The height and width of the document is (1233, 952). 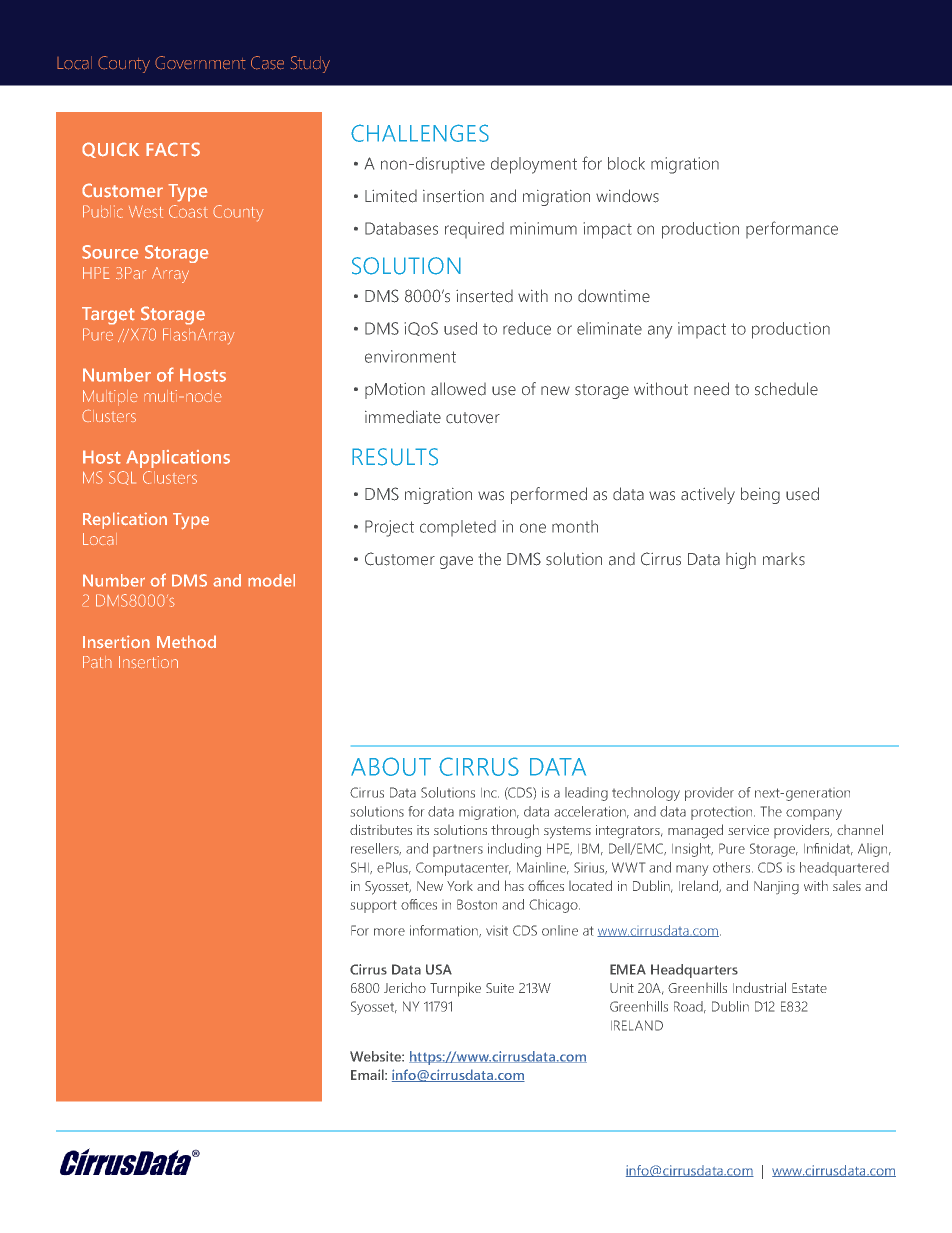 I want to click on model, so click(x=271, y=580).
